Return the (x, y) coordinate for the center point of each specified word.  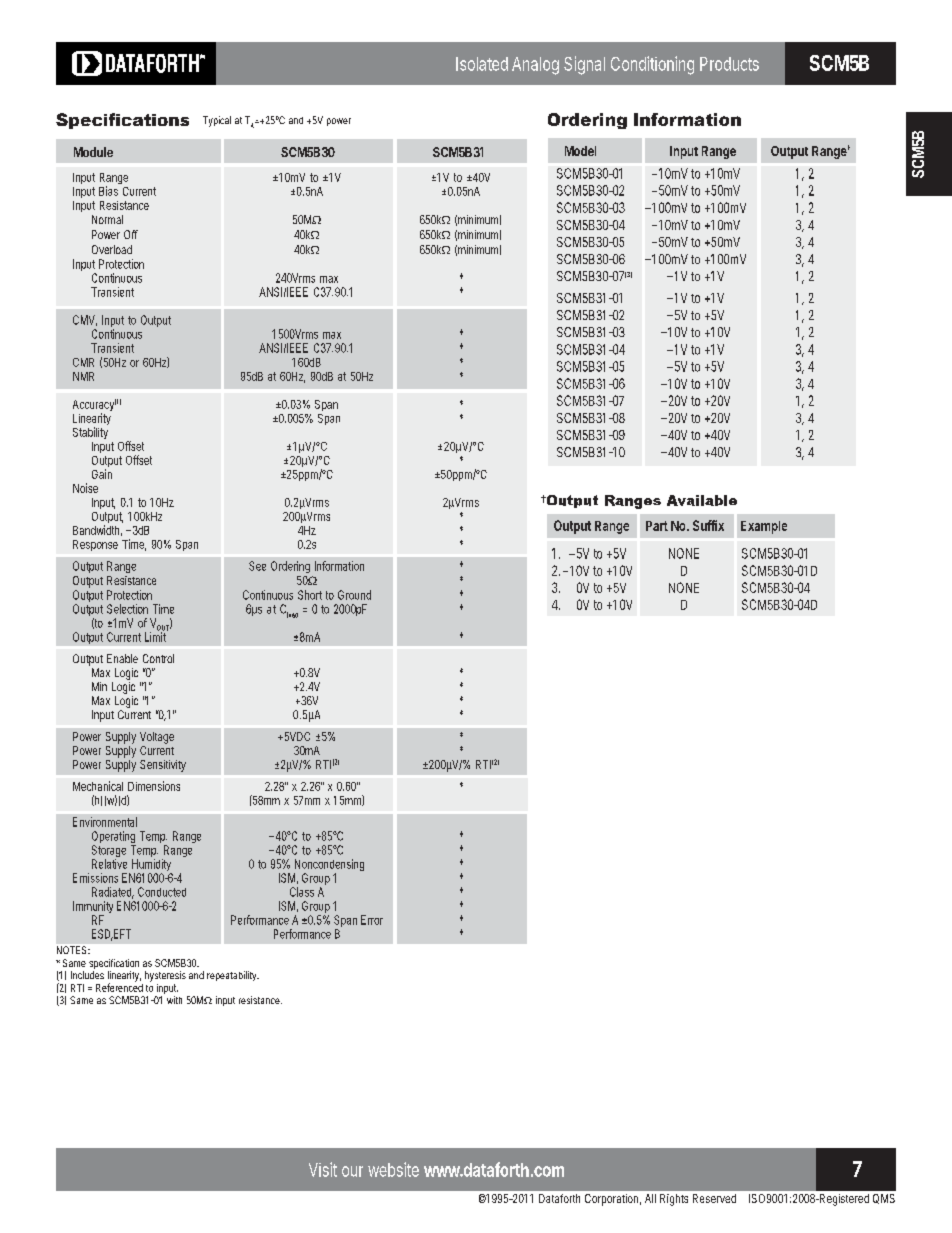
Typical (217, 121)
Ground (354, 595)
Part (657, 526)
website (393, 1169)
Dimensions (154, 786)
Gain (102, 474)
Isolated (482, 64)
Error (372, 920)
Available (702, 500)
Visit (323, 1169)
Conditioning (652, 65)
